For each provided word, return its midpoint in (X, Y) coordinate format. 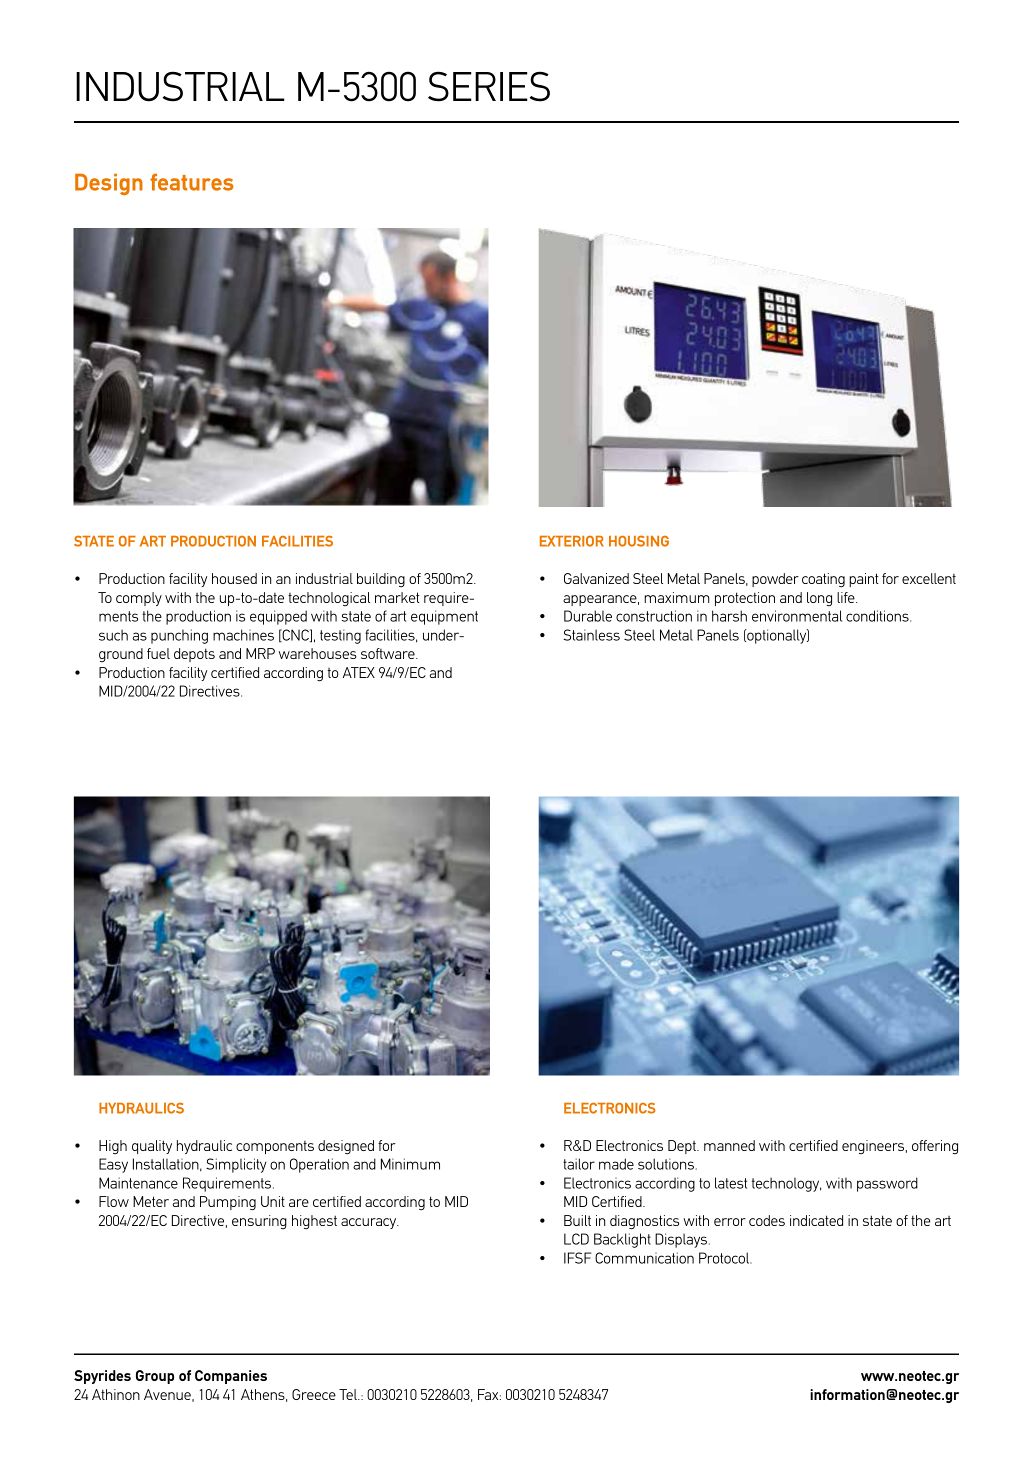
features (191, 182)
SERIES (489, 86)
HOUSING (639, 541)
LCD (576, 1239)
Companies (231, 1377)
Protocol (725, 1258)
